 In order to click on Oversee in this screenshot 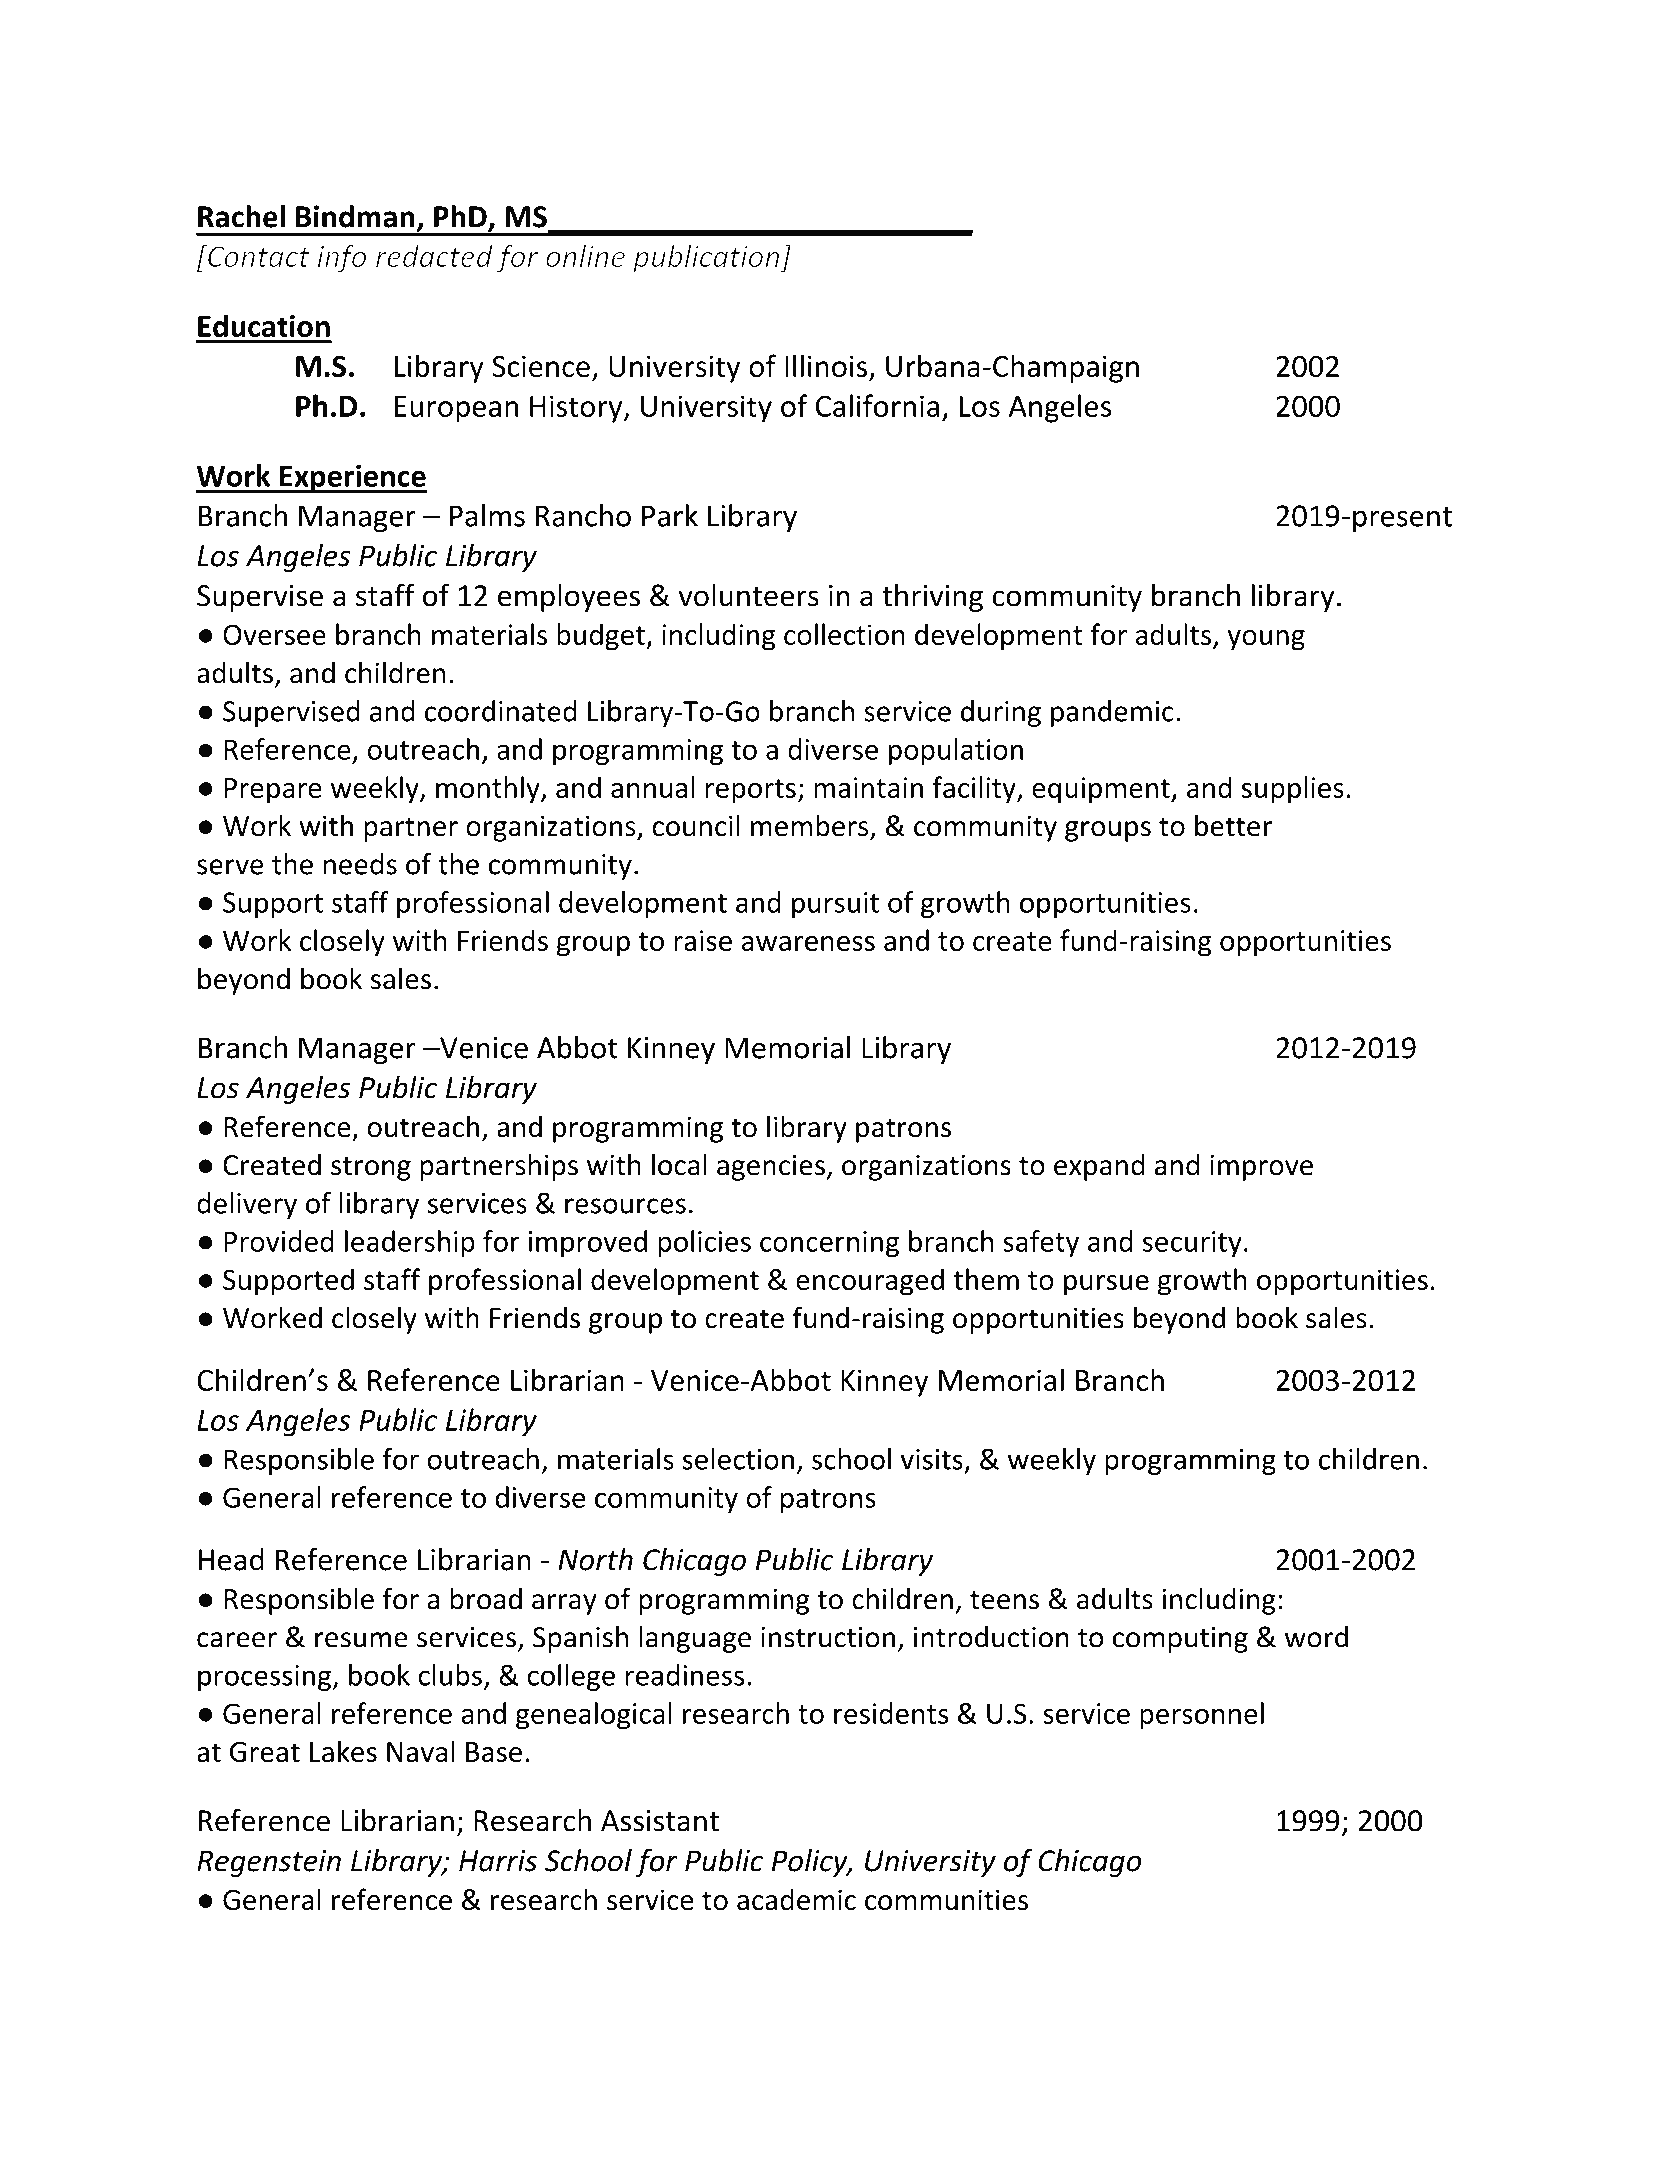, I will do `click(274, 634)`.
